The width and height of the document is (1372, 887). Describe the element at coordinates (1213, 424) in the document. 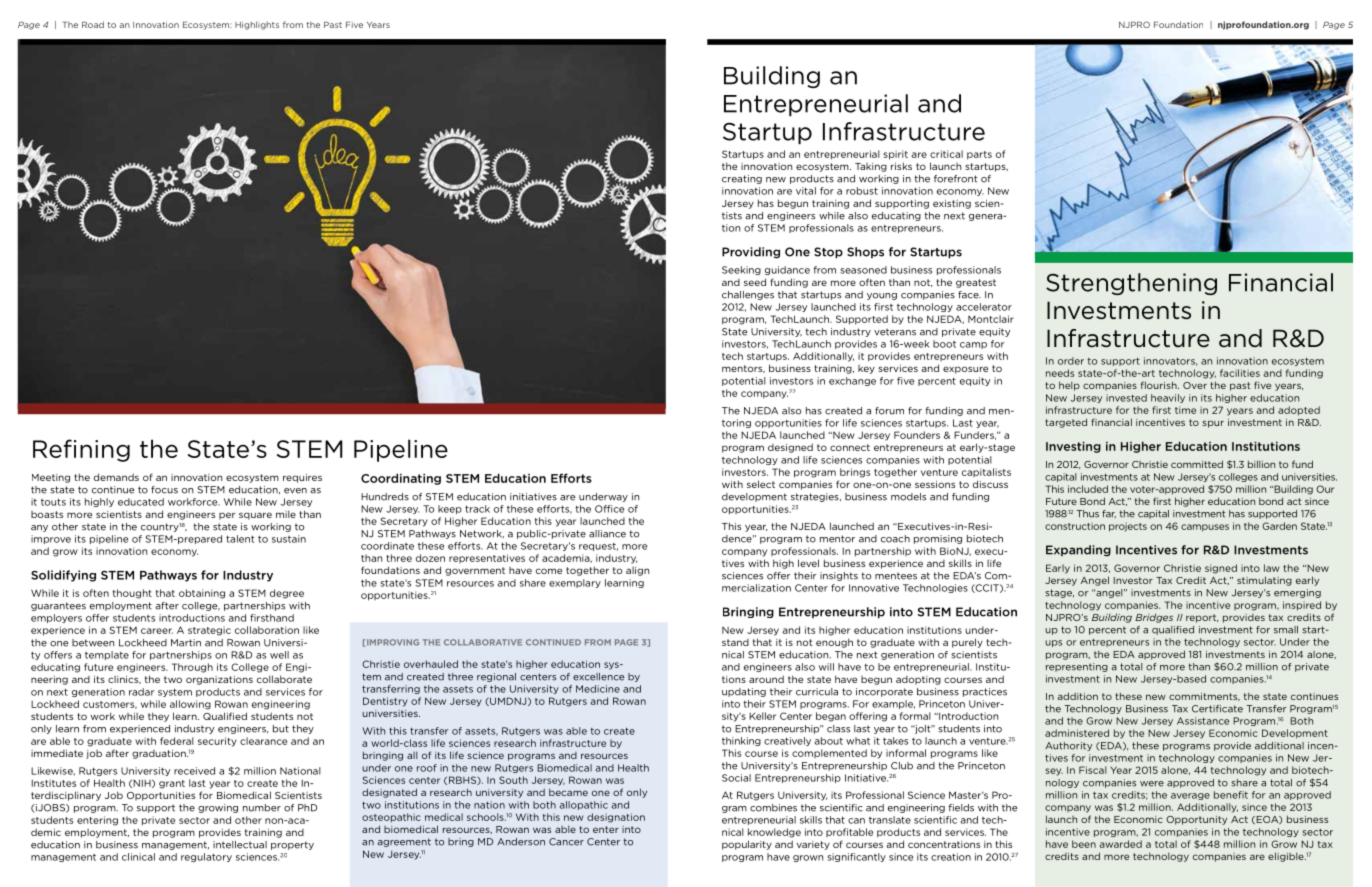

I see `spur` at that location.
